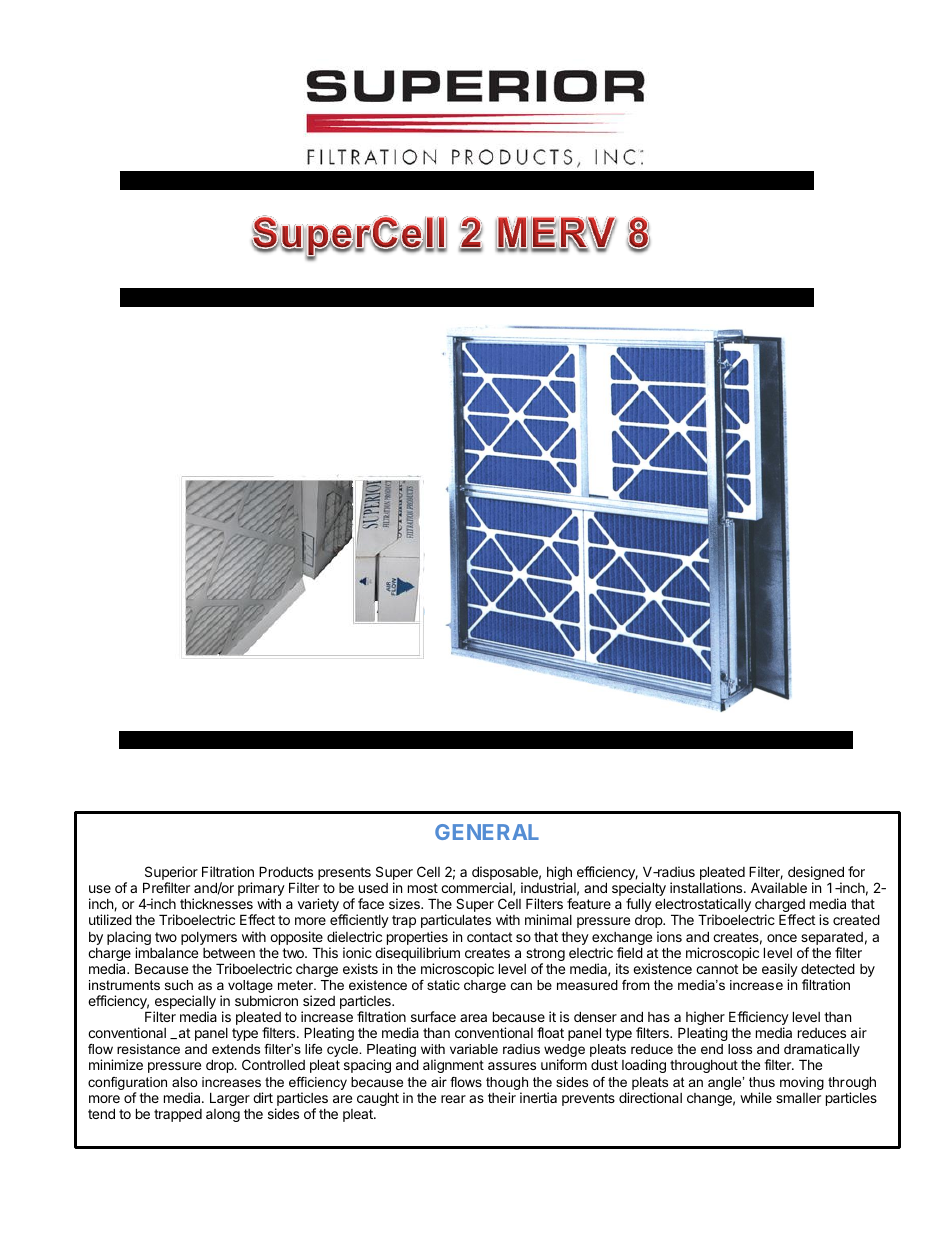 This screenshot has width=952, height=1233. I want to click on loss, so click(740, 1049).
